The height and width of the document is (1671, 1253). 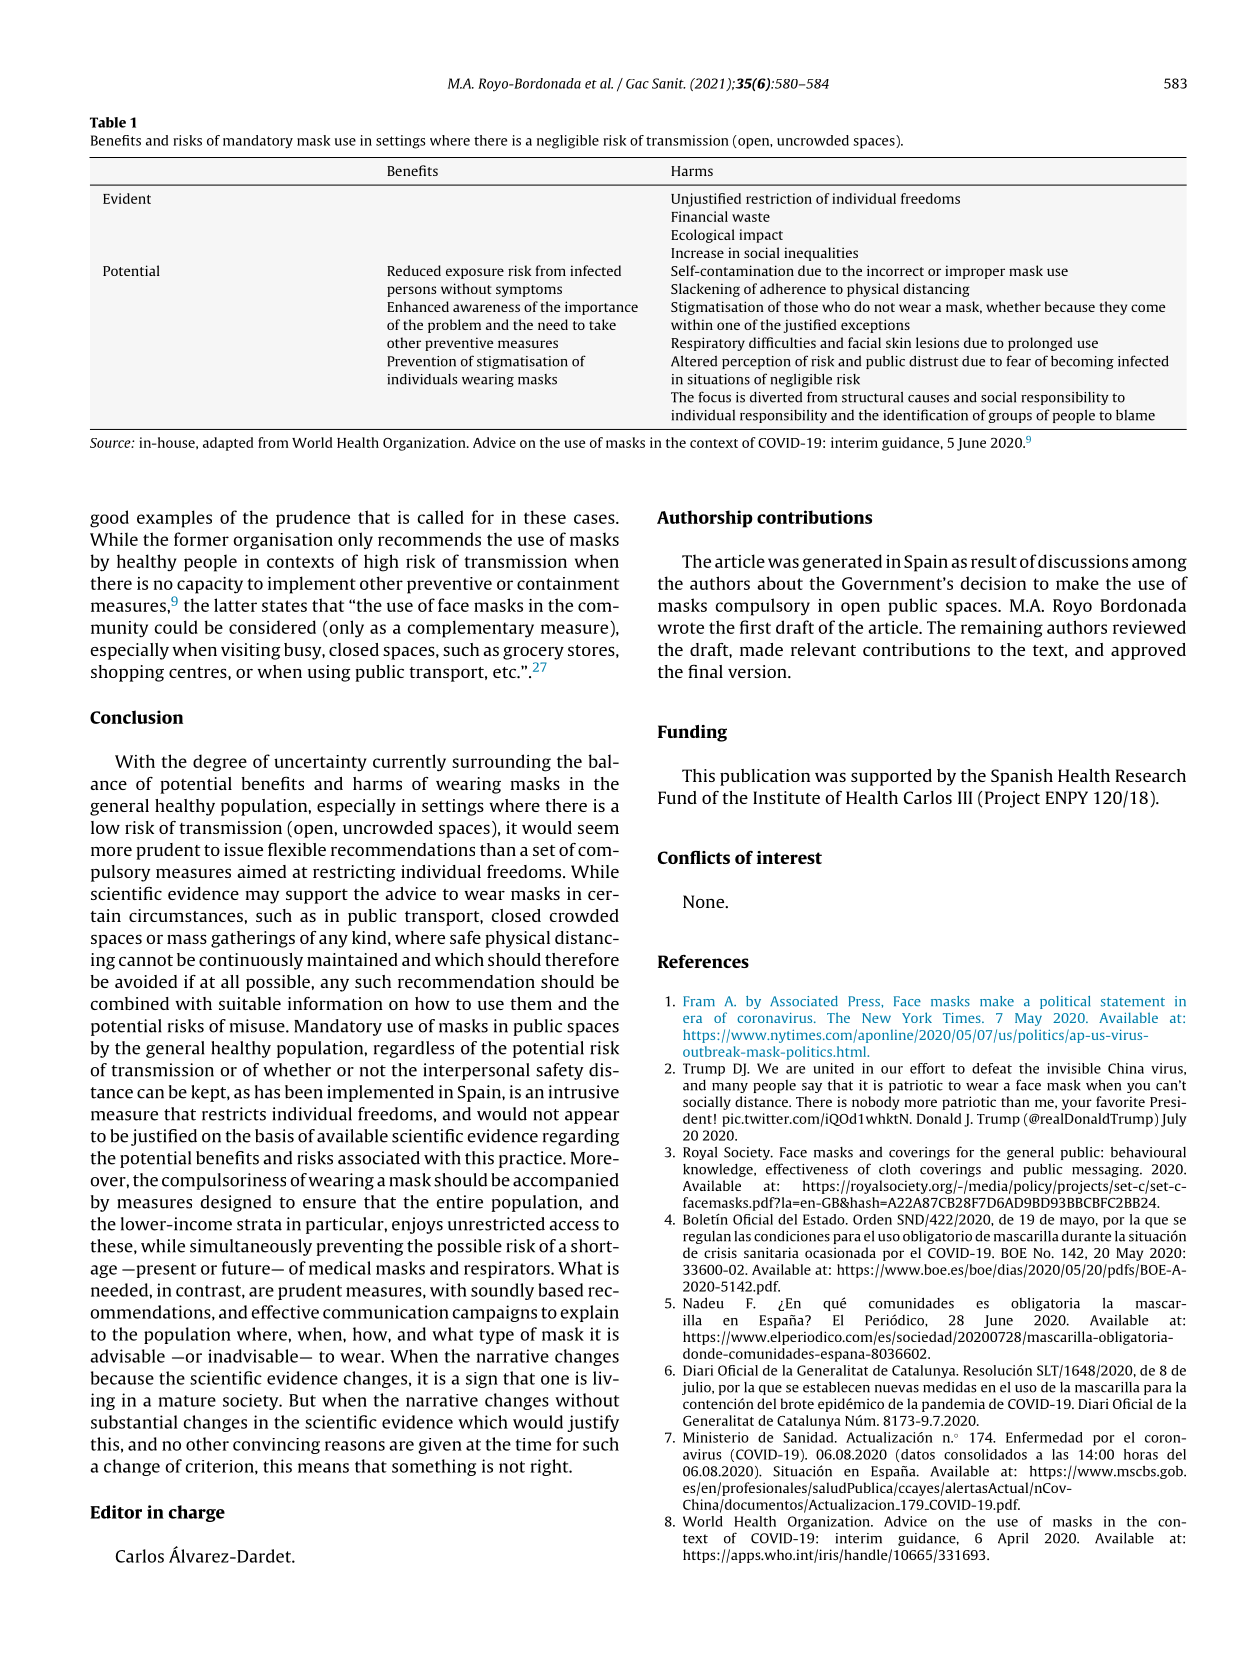 What do you see at coordinates (551, 1467) in the document?
I see `right` at bounding box center [551, 1467].
